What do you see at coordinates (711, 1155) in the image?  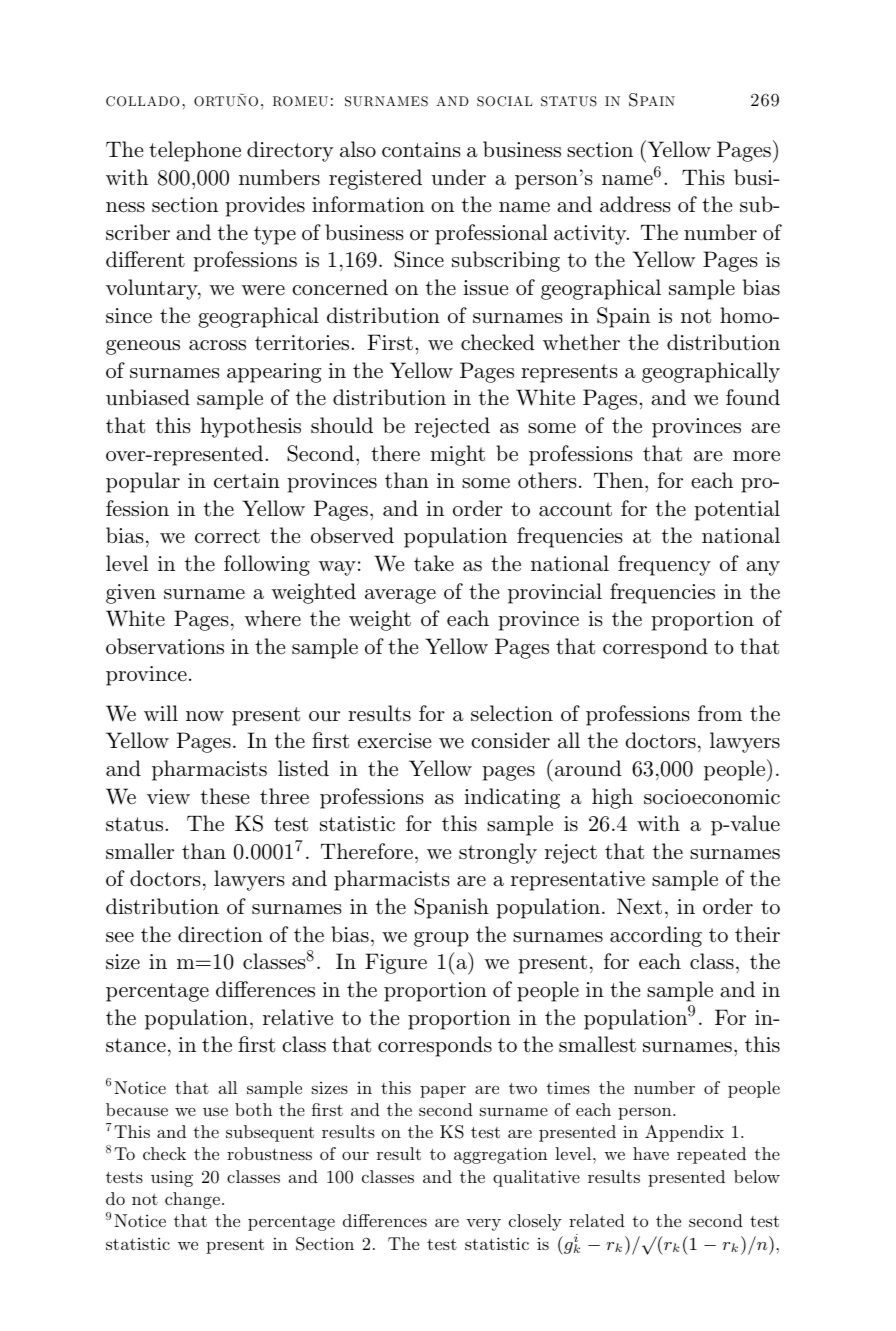 I see `repeated` at bounding box center [711, 1155].
